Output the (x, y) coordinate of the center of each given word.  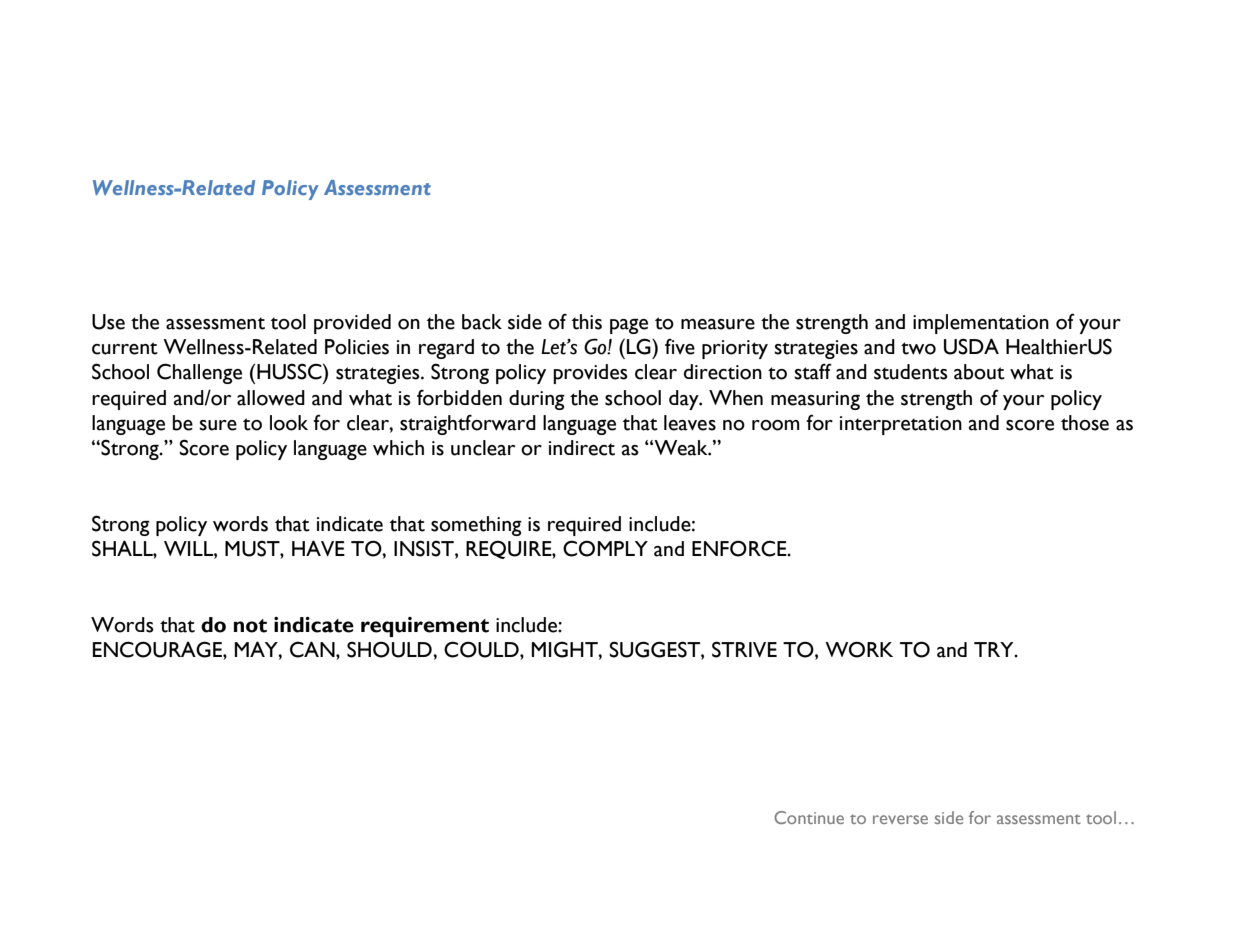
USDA (971, 346)
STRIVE (744, 649)
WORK (859, 649)
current (125, 348)
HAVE (318, 548)
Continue (809, 817)
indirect (582, 448)
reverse (900, 819)
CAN (313, 649)
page (629, 326)
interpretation (901, 425)
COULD (482, 649)
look (289, 423)
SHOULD (390, 649)
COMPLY (605, 548)
